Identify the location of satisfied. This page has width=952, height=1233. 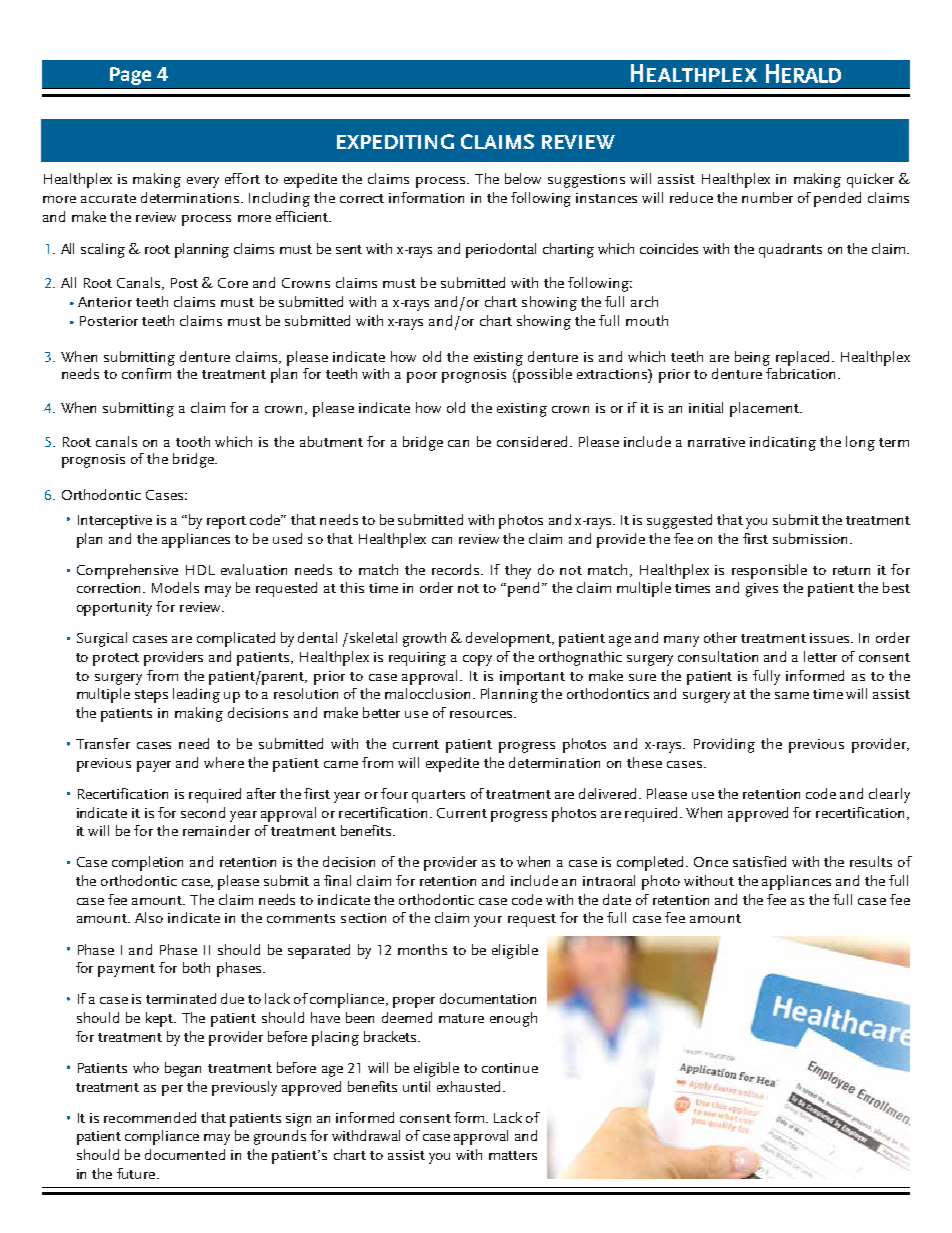
(759, 861).
